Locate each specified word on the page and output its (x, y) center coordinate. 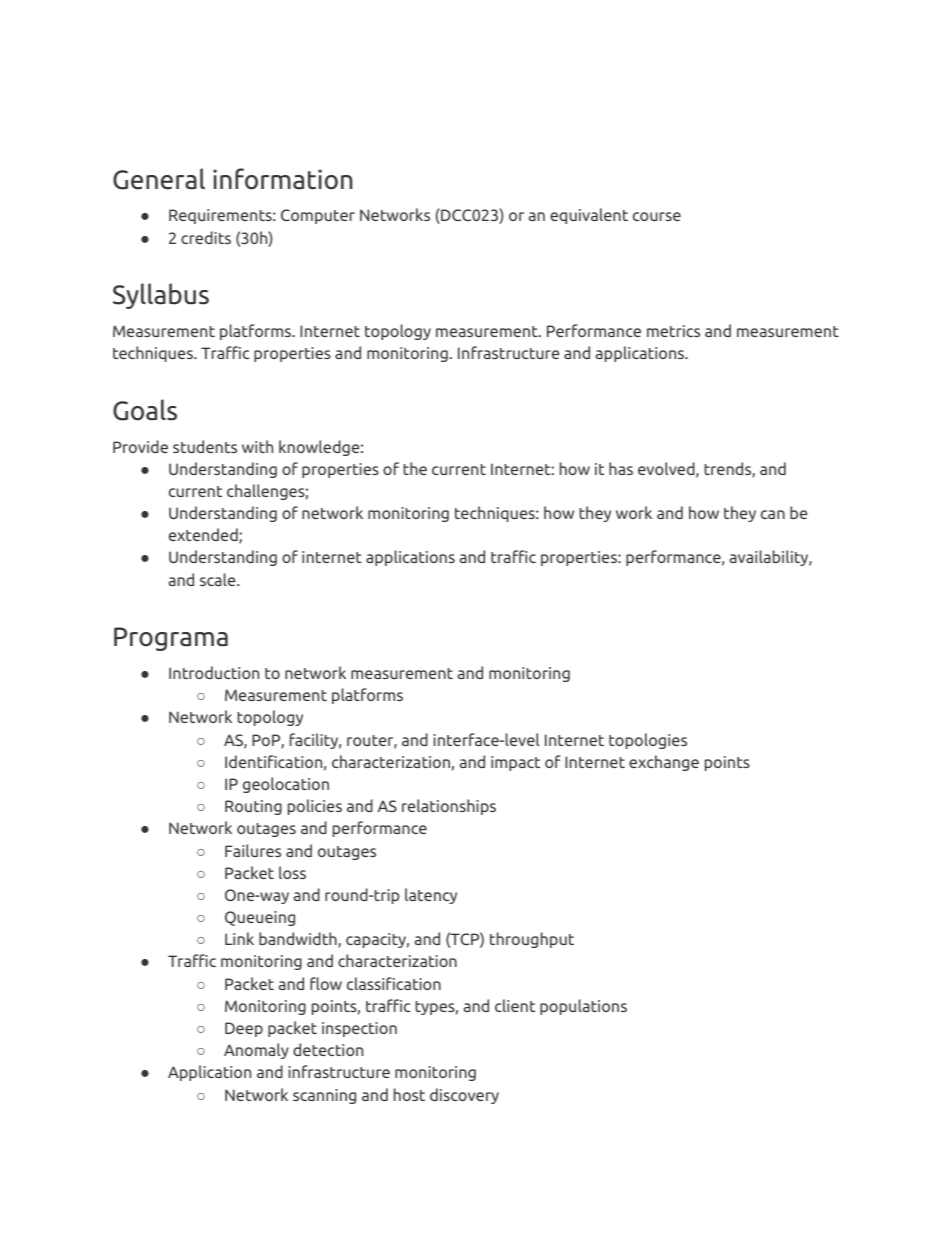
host (409, 1094)
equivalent (589, 216)
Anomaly (256, 1051)
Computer (318, 216)
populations (583, 1007)
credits (206, 237)
